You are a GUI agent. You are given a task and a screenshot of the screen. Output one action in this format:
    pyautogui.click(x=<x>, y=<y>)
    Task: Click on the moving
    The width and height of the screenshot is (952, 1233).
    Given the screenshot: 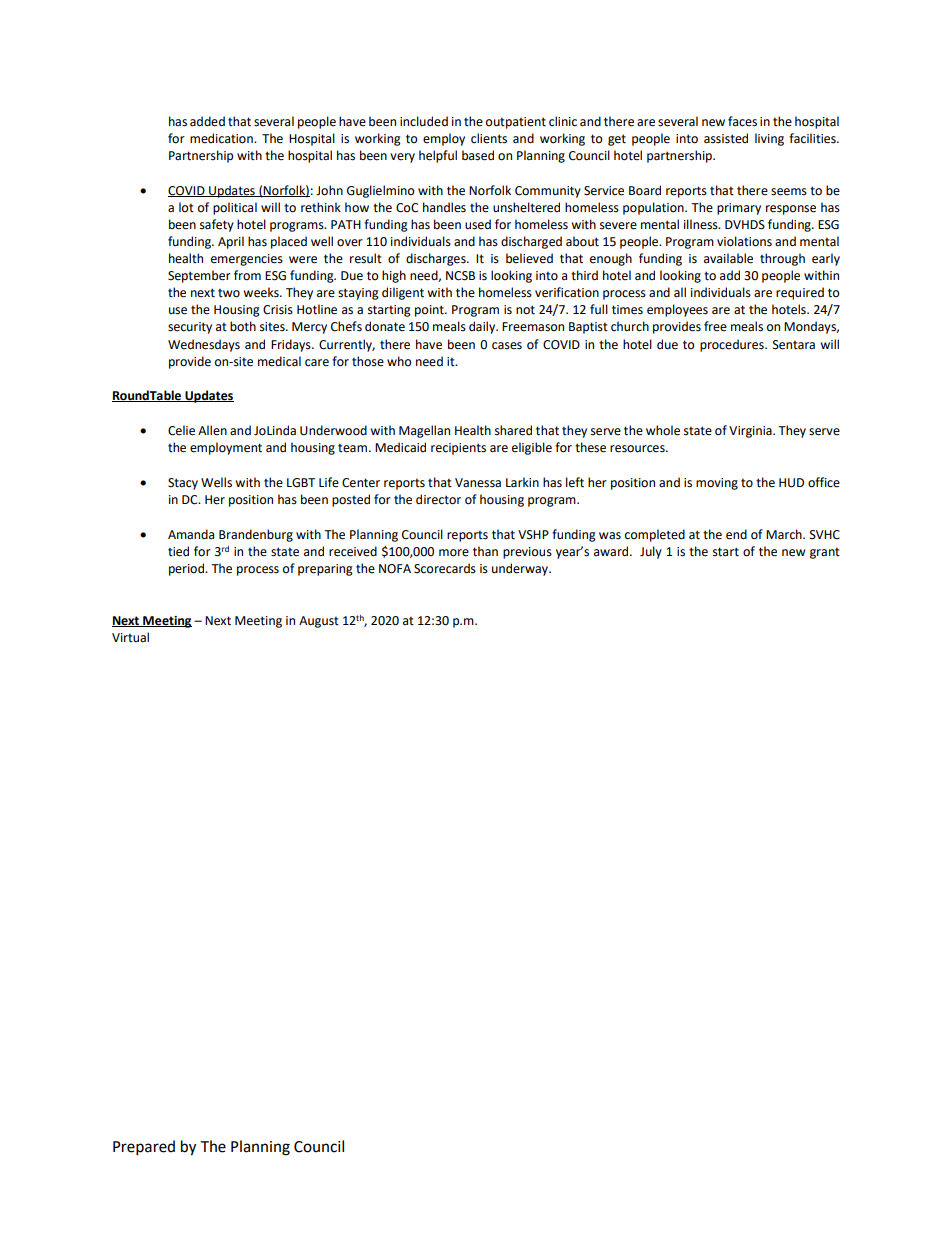 What is the action you would take?
    pyautogui.click(x=717, y=484)
